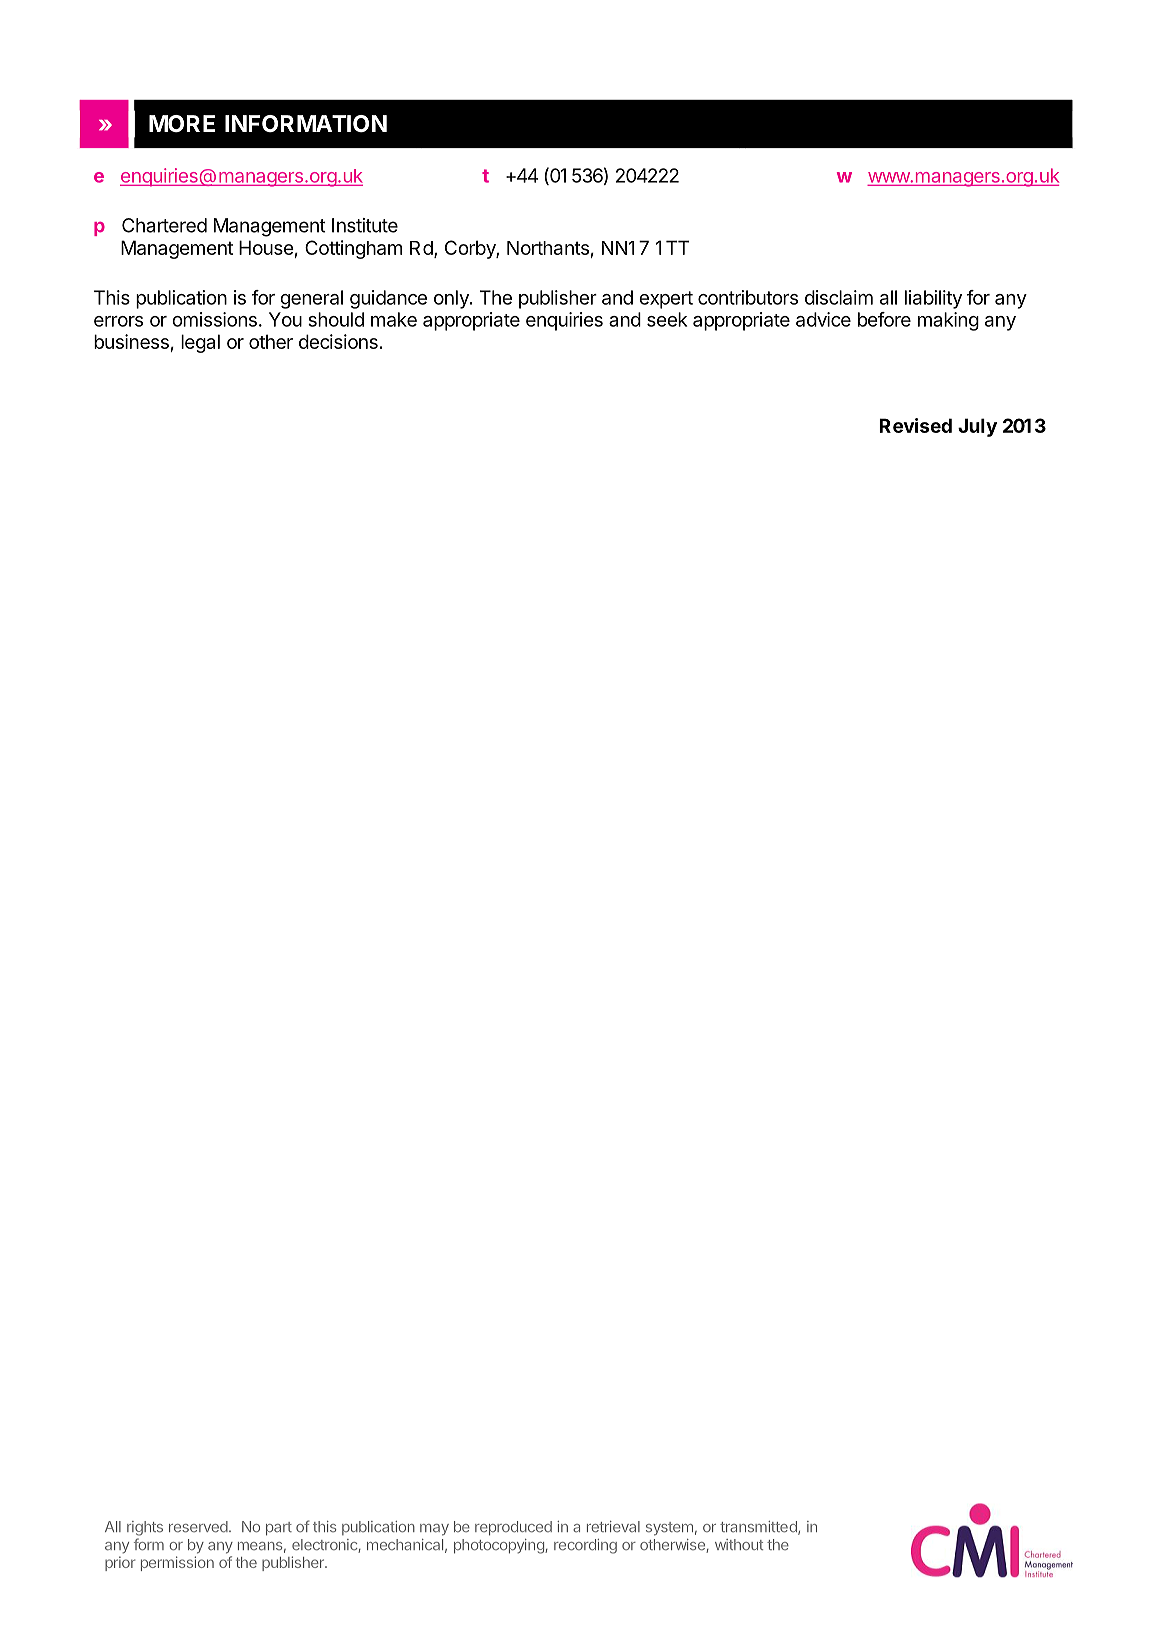 This screenshot has width=1149, height=1625. I want to click on recording, so click(585, 1546).
